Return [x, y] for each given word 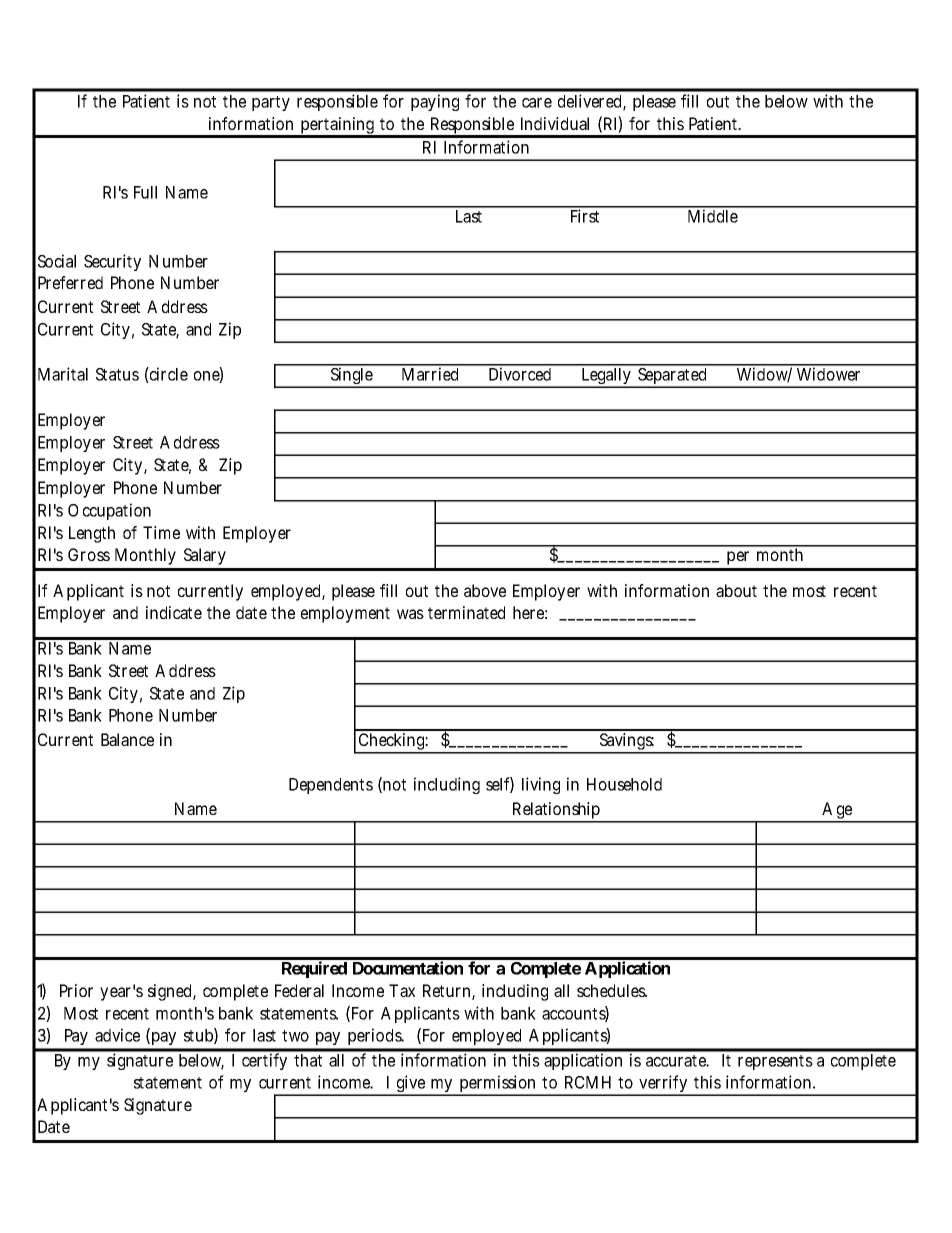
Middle [713, 216]
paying [435, 102]
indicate [174, 612]
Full [145, 192]
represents [775, 1062]
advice [117, 1035]
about [736, 590]
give [410, 1085]
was [410, 614]
